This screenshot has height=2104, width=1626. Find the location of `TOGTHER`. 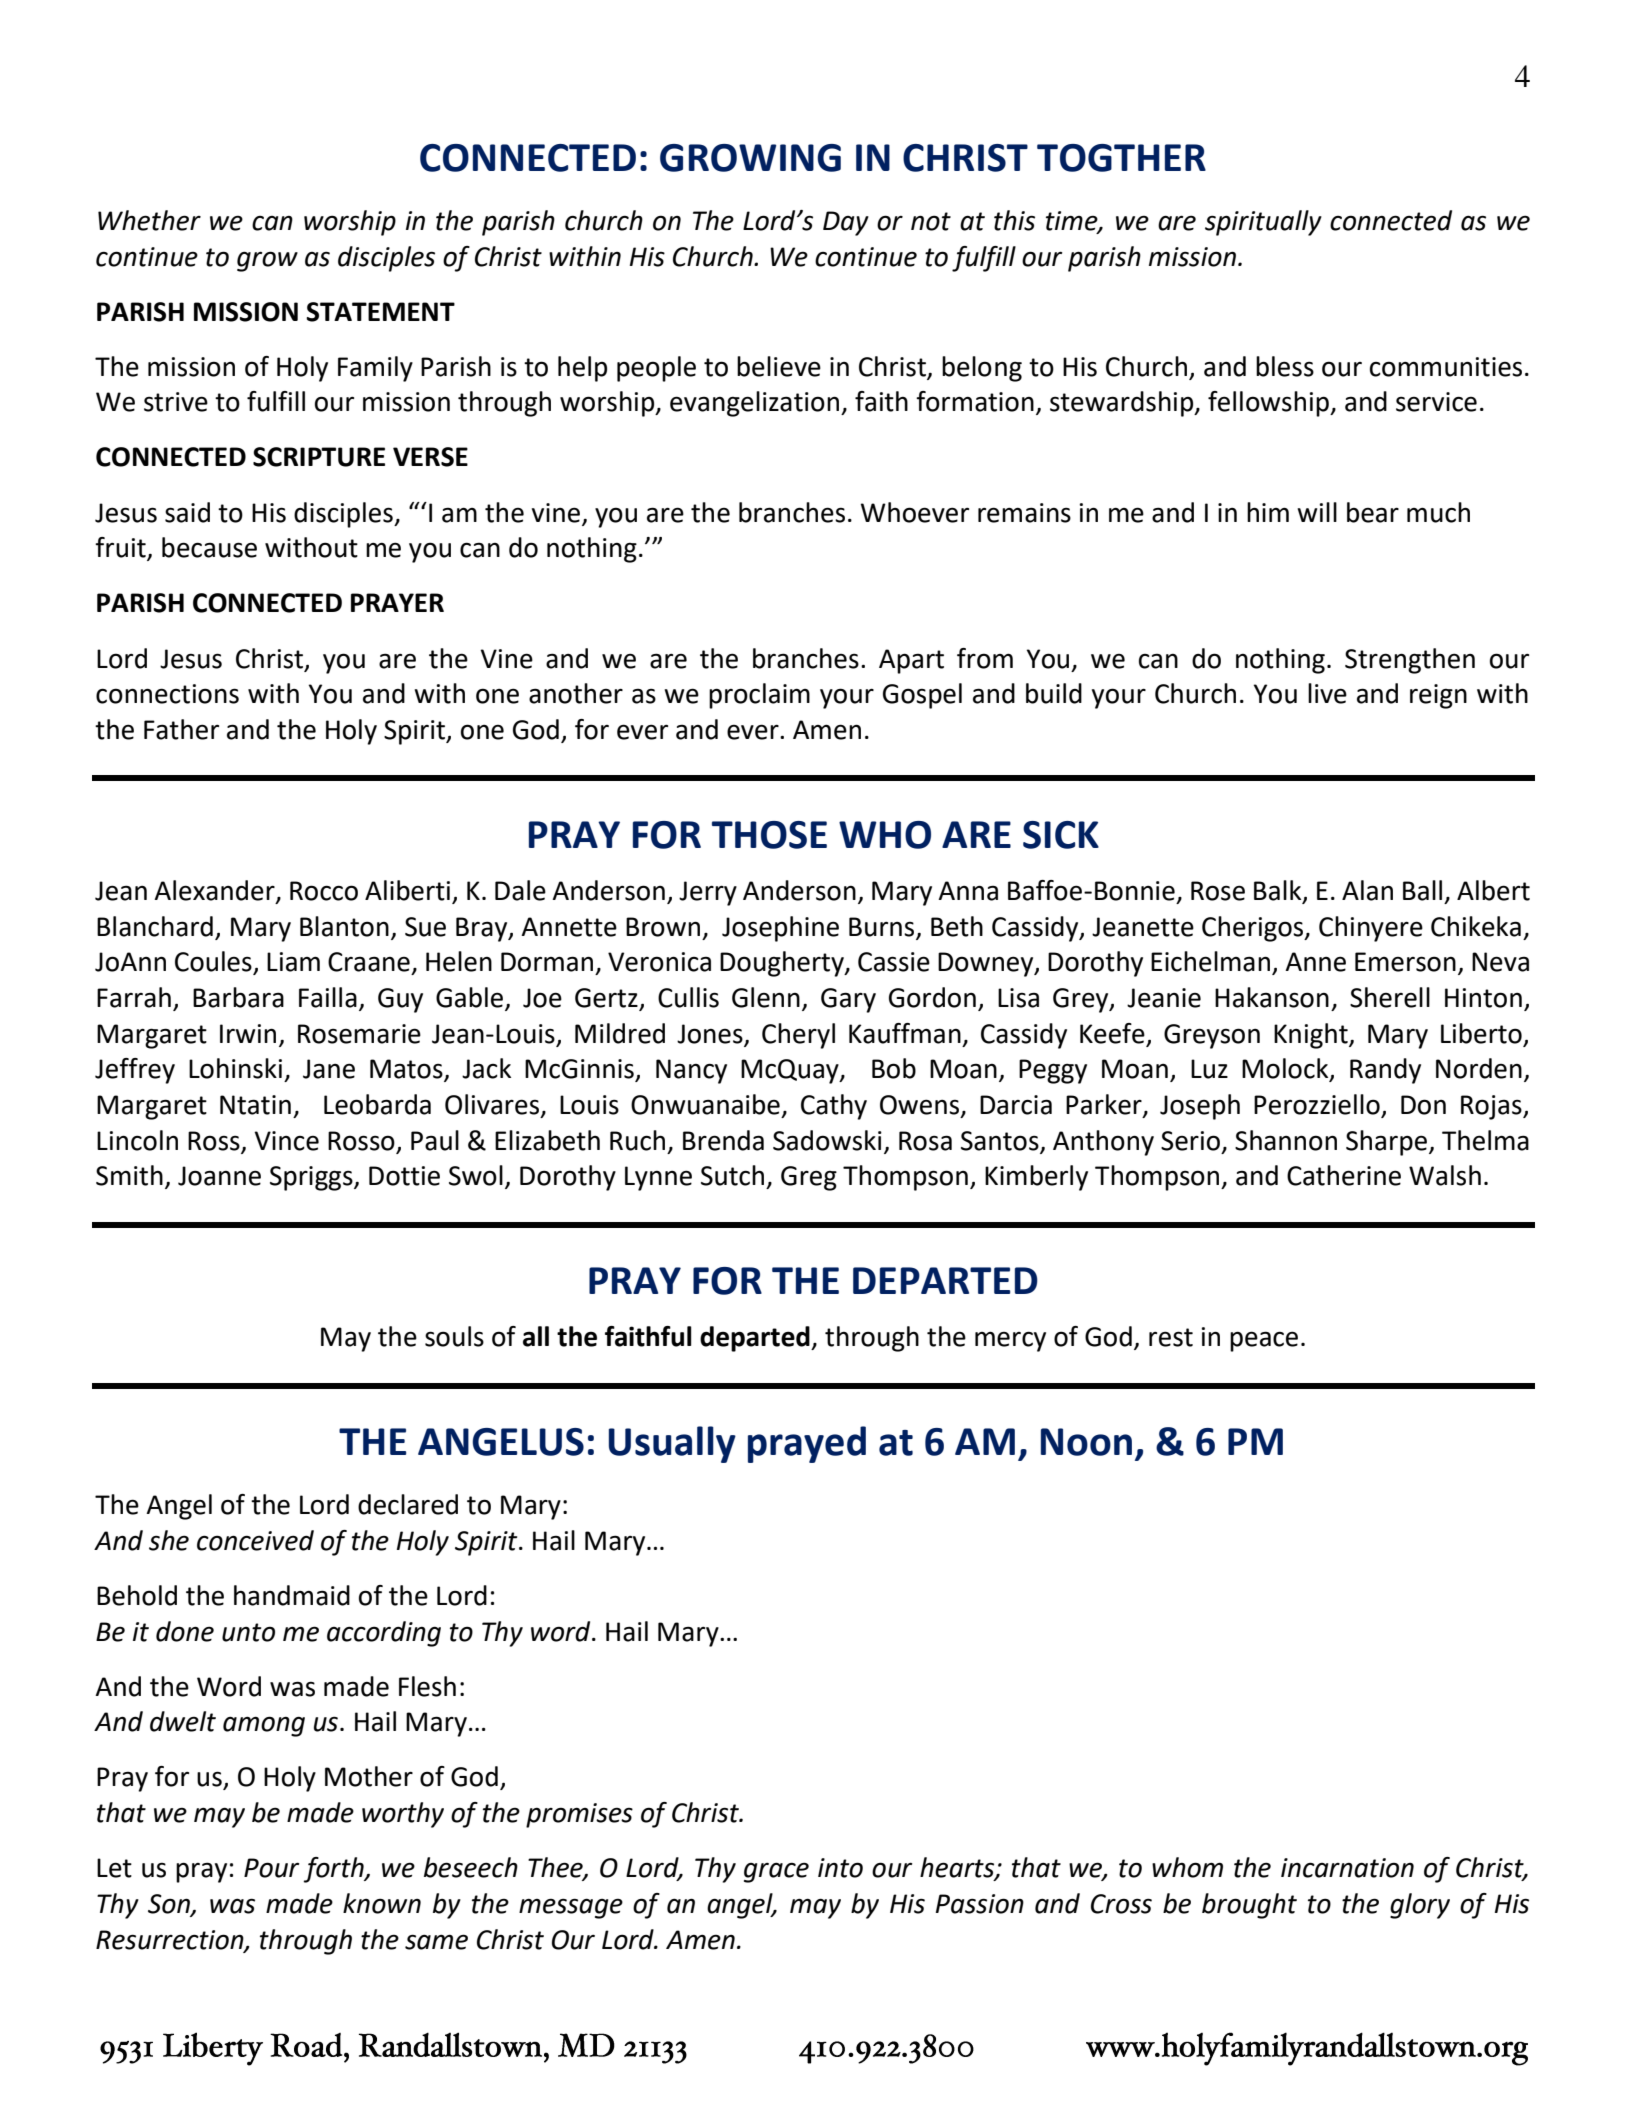

TOGTHER is located at coordinates (1121, 158).
